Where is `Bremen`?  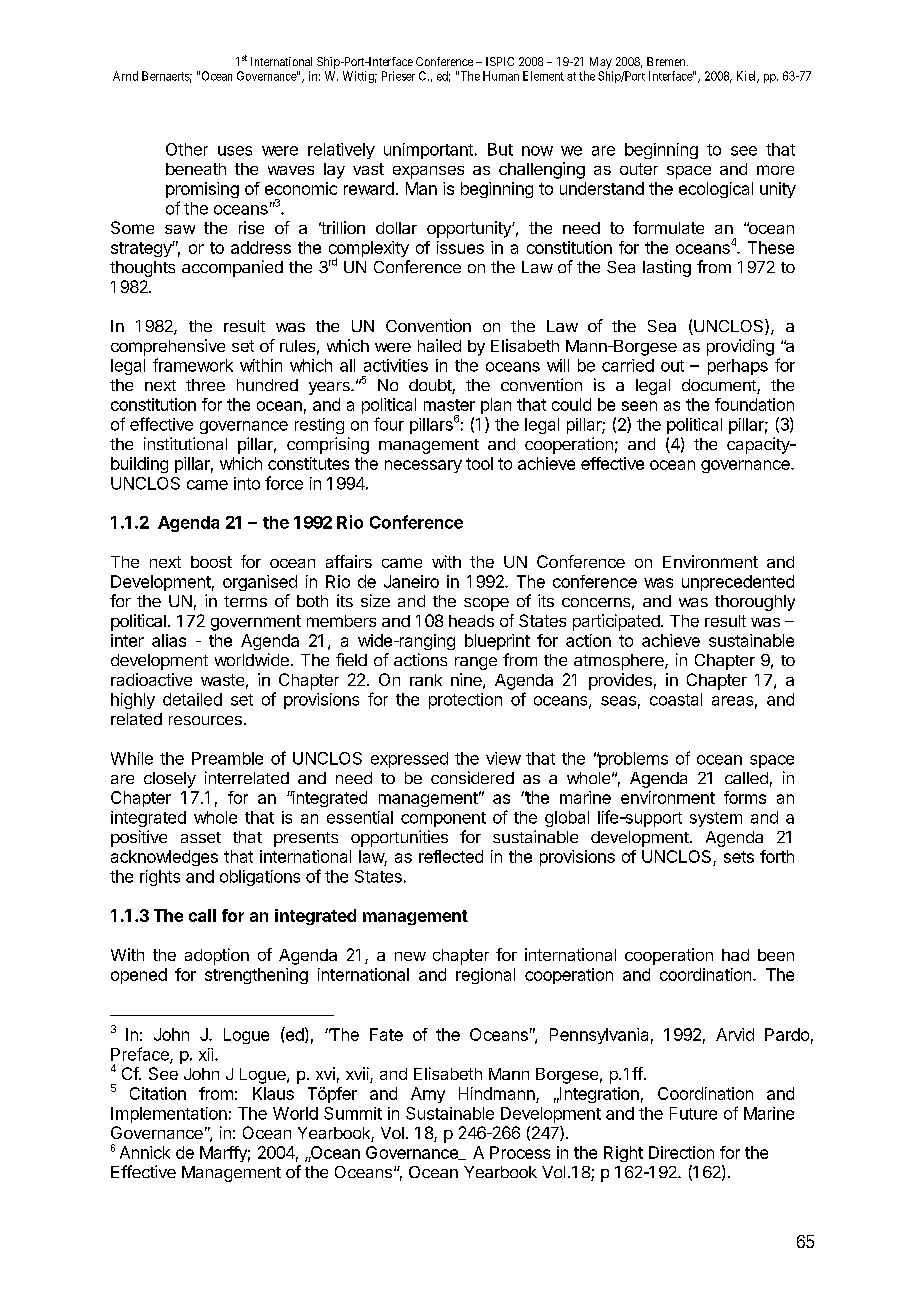
Bremen is located at coordinates (667, 61).
